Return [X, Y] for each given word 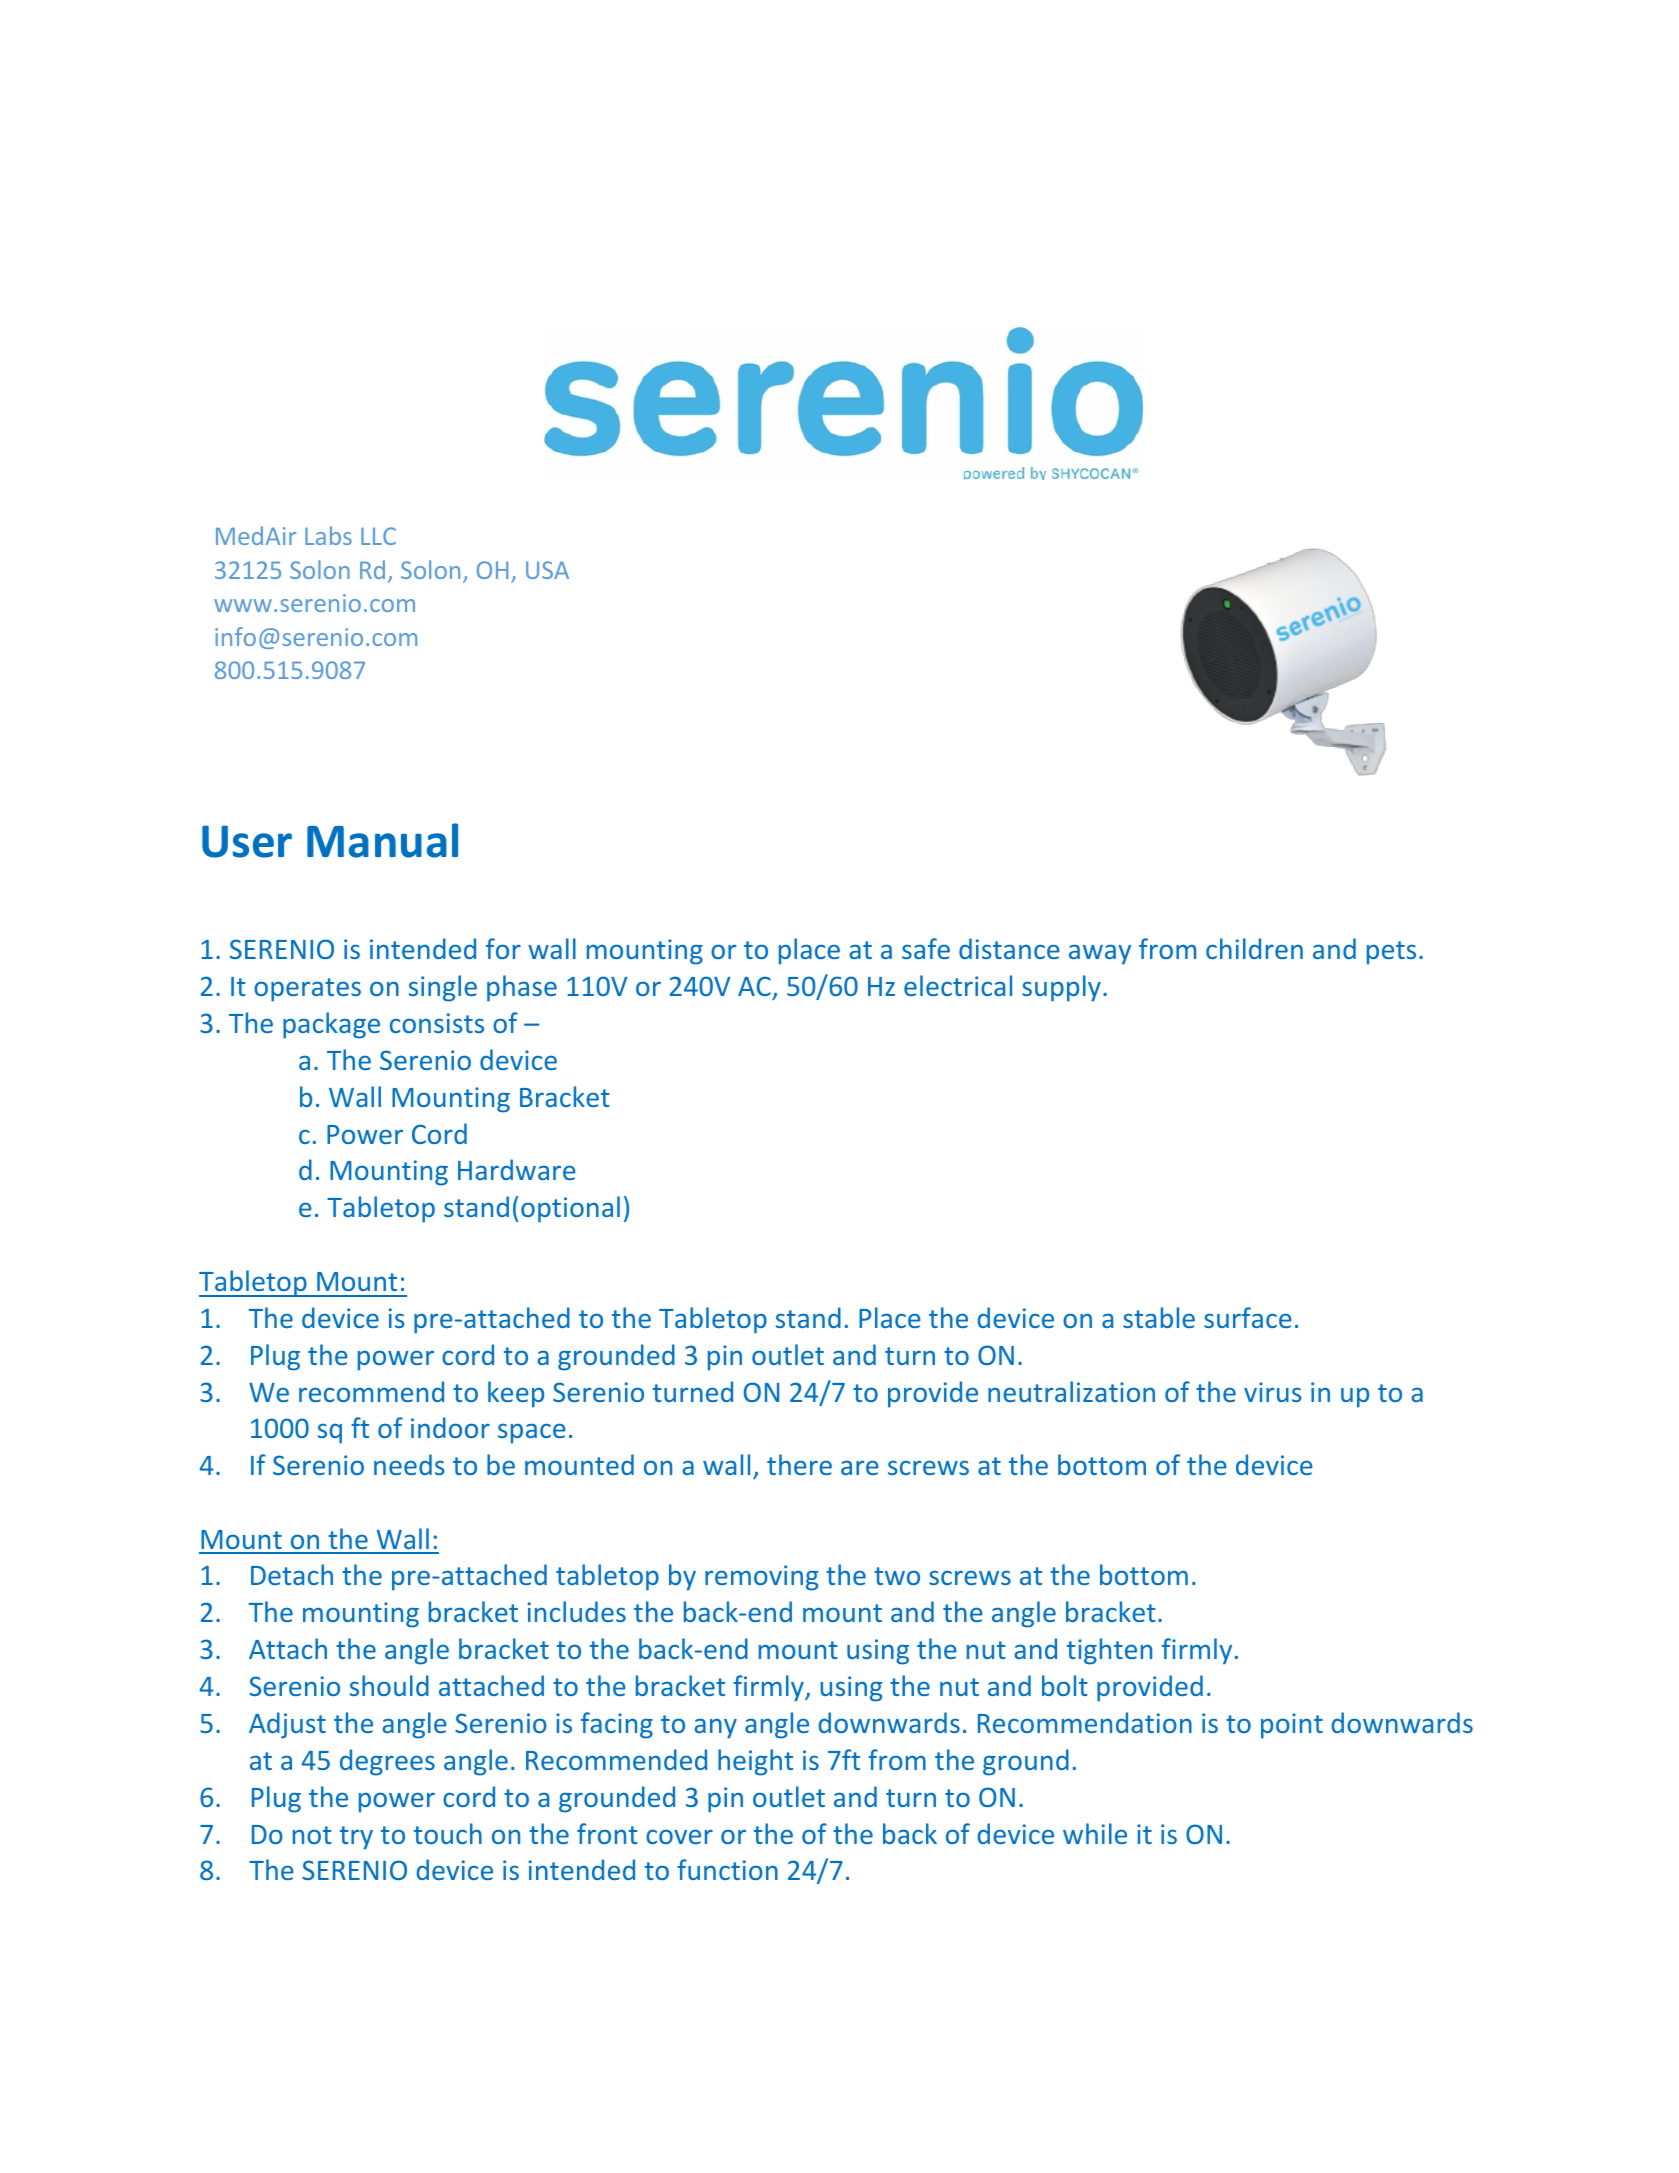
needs [409, 1464]
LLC [378, 536]
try [356, 1838]
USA [547, 570]
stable [1159, 1317]
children [1254, 948]
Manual [382, 840]
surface [1248, 1317]
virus [1272, 1392]
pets [1391, 953]
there [799, 1464]
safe [926, 948]
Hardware [517, 1169]
